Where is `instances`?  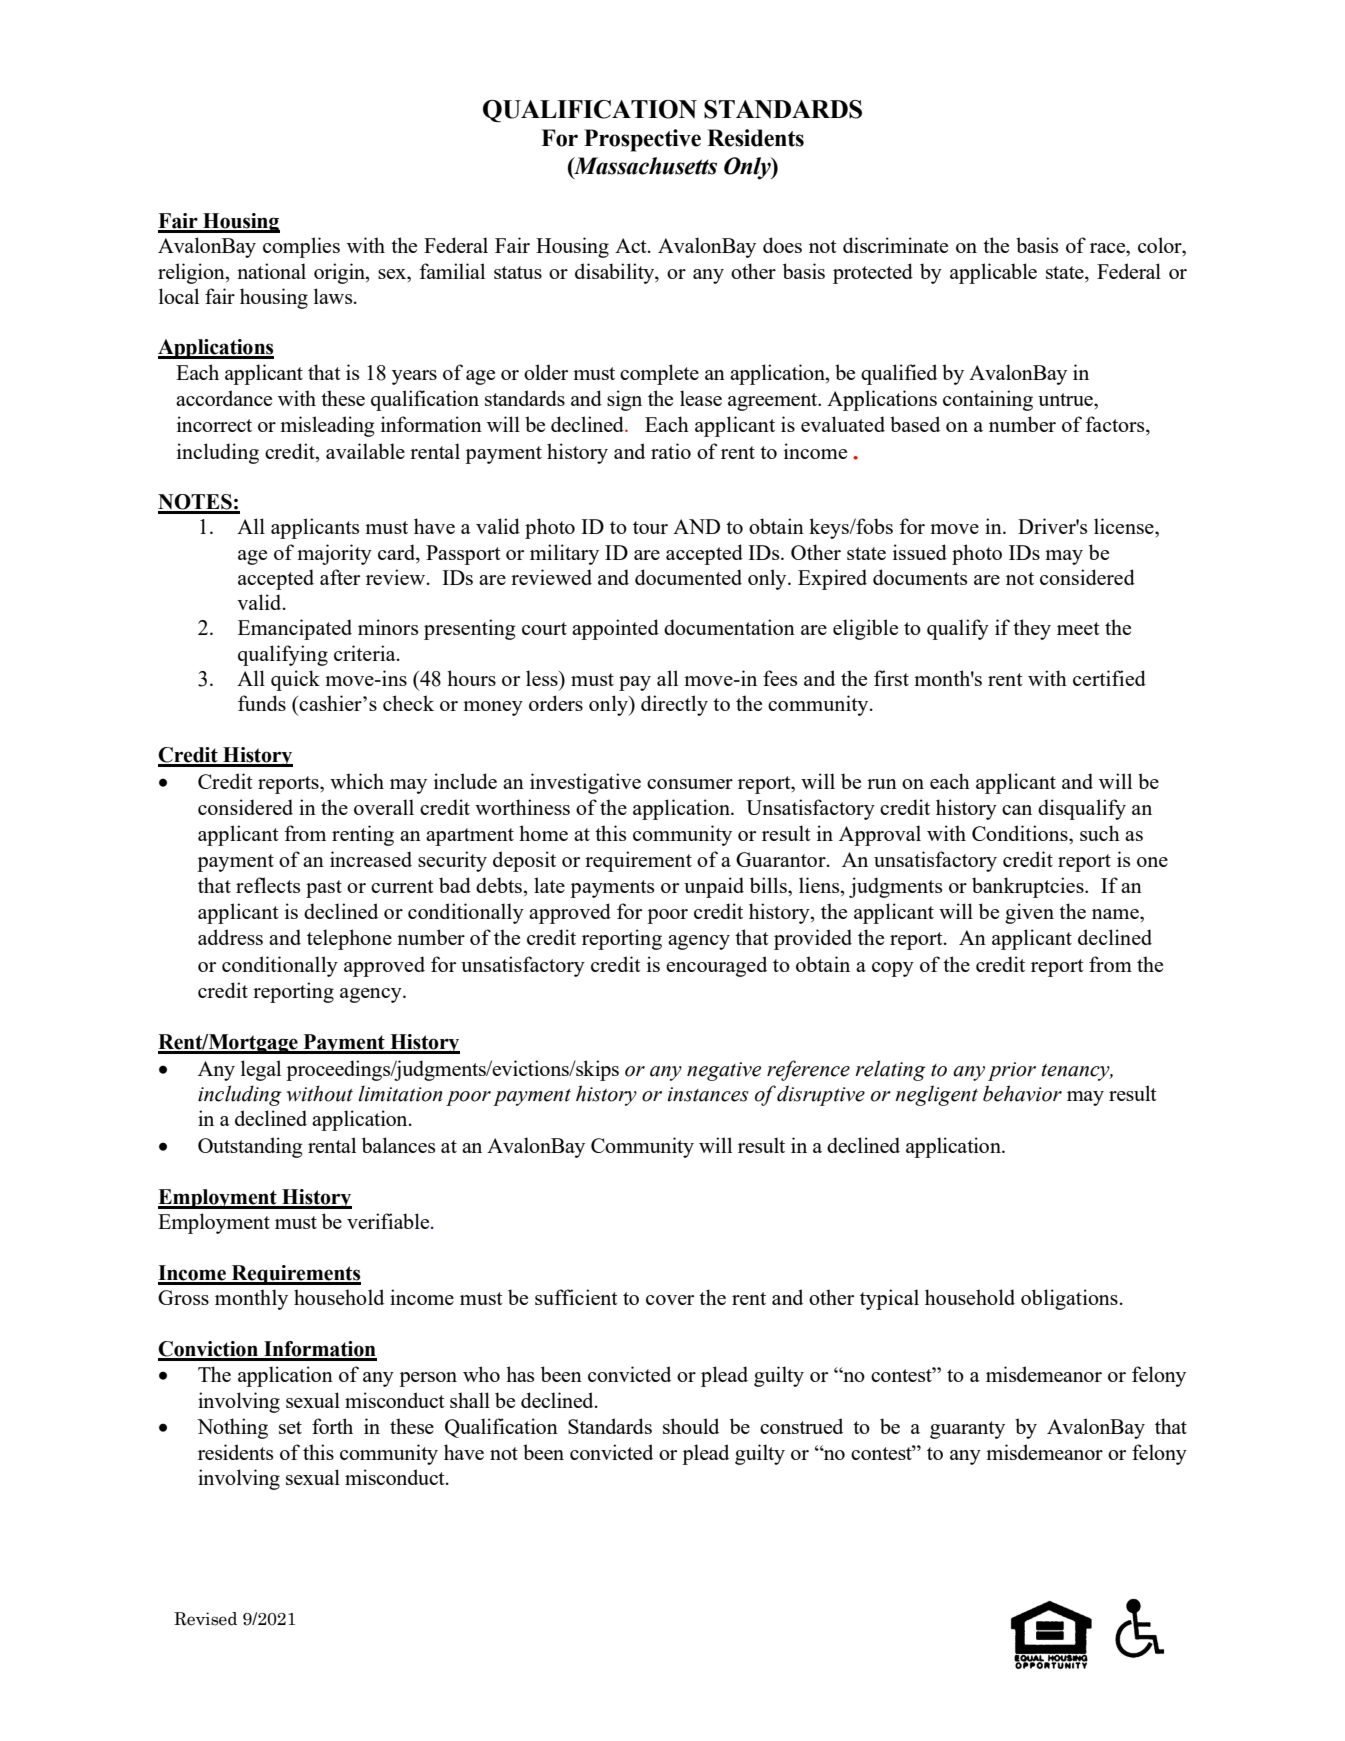 instances is located at coordinates (708, 1094).
